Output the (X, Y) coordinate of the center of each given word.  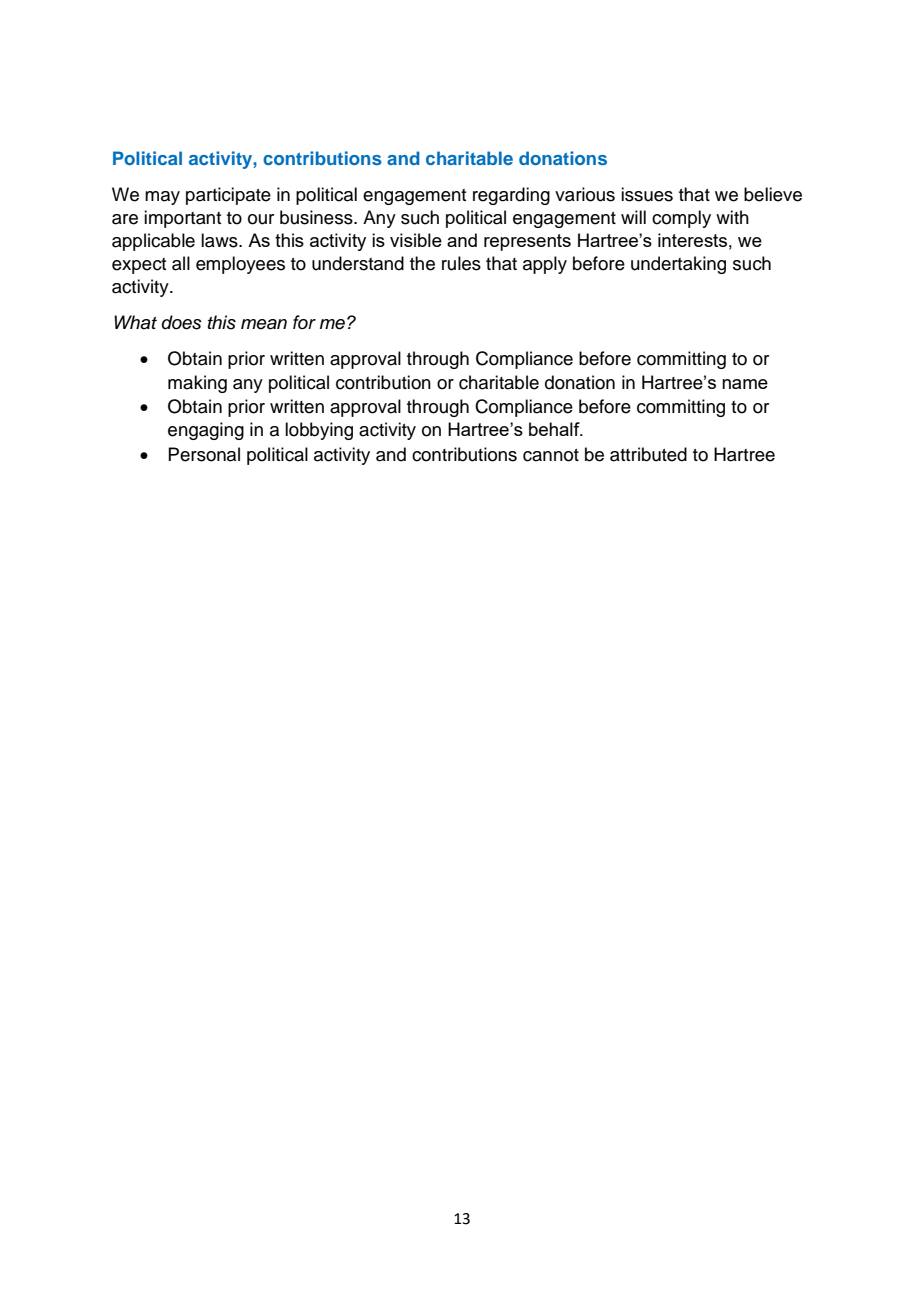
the (422, 263)
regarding (511, 196)
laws (220, 240)
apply (545, 265)
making (197, 384)
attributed (648, 454)
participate (228, 196)
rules (461, 263)
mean (264, 324)
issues (647, 194)
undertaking (678, 265)
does (182, 322)
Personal (204, 454)
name (745, 384)
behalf (555, 429)
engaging (206, 431)
